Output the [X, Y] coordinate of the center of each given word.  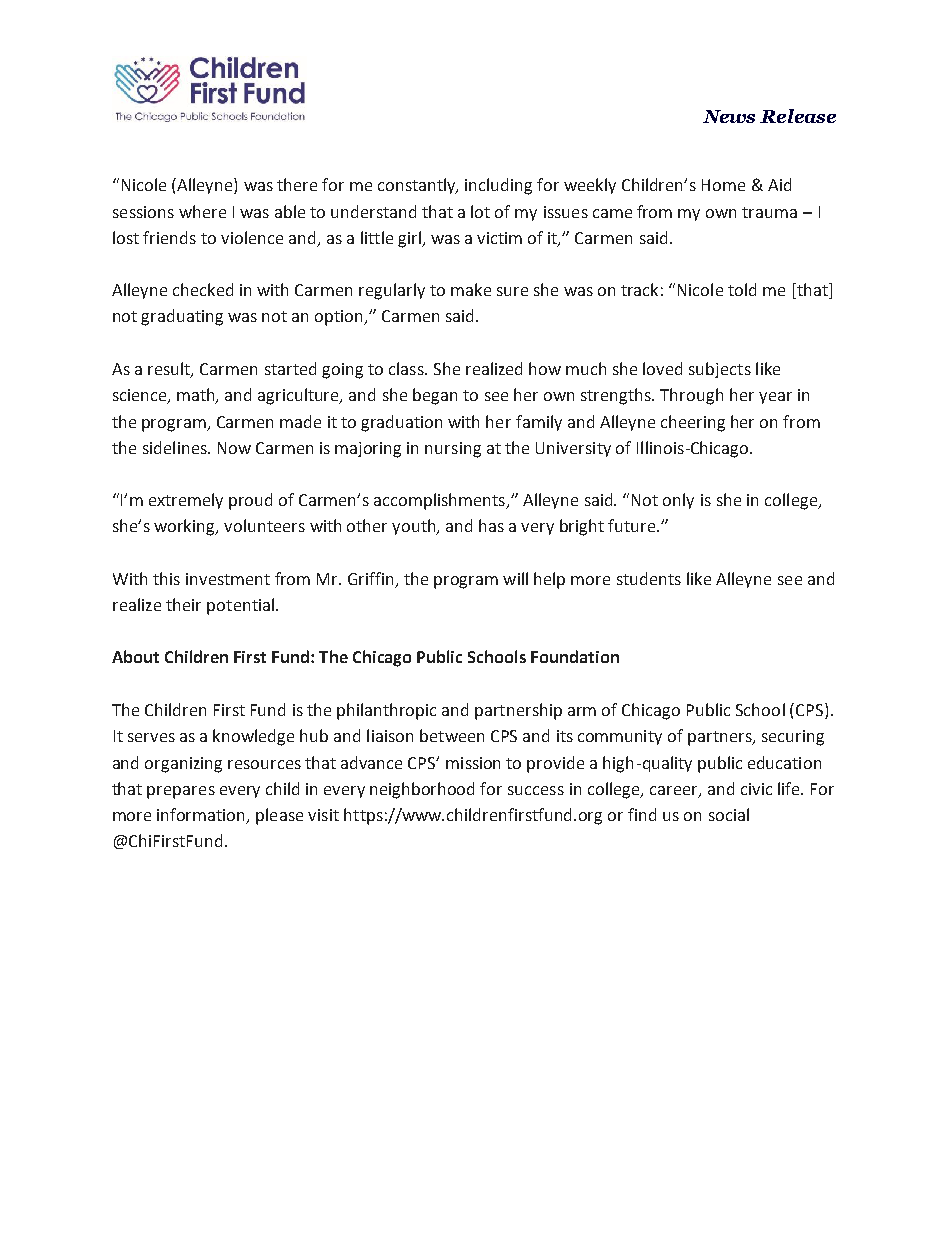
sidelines [176, 447]
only [678, 501]
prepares [181, 792]
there [297, 184]
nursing [453, 450]
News [729, 116]
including [498, 186]
